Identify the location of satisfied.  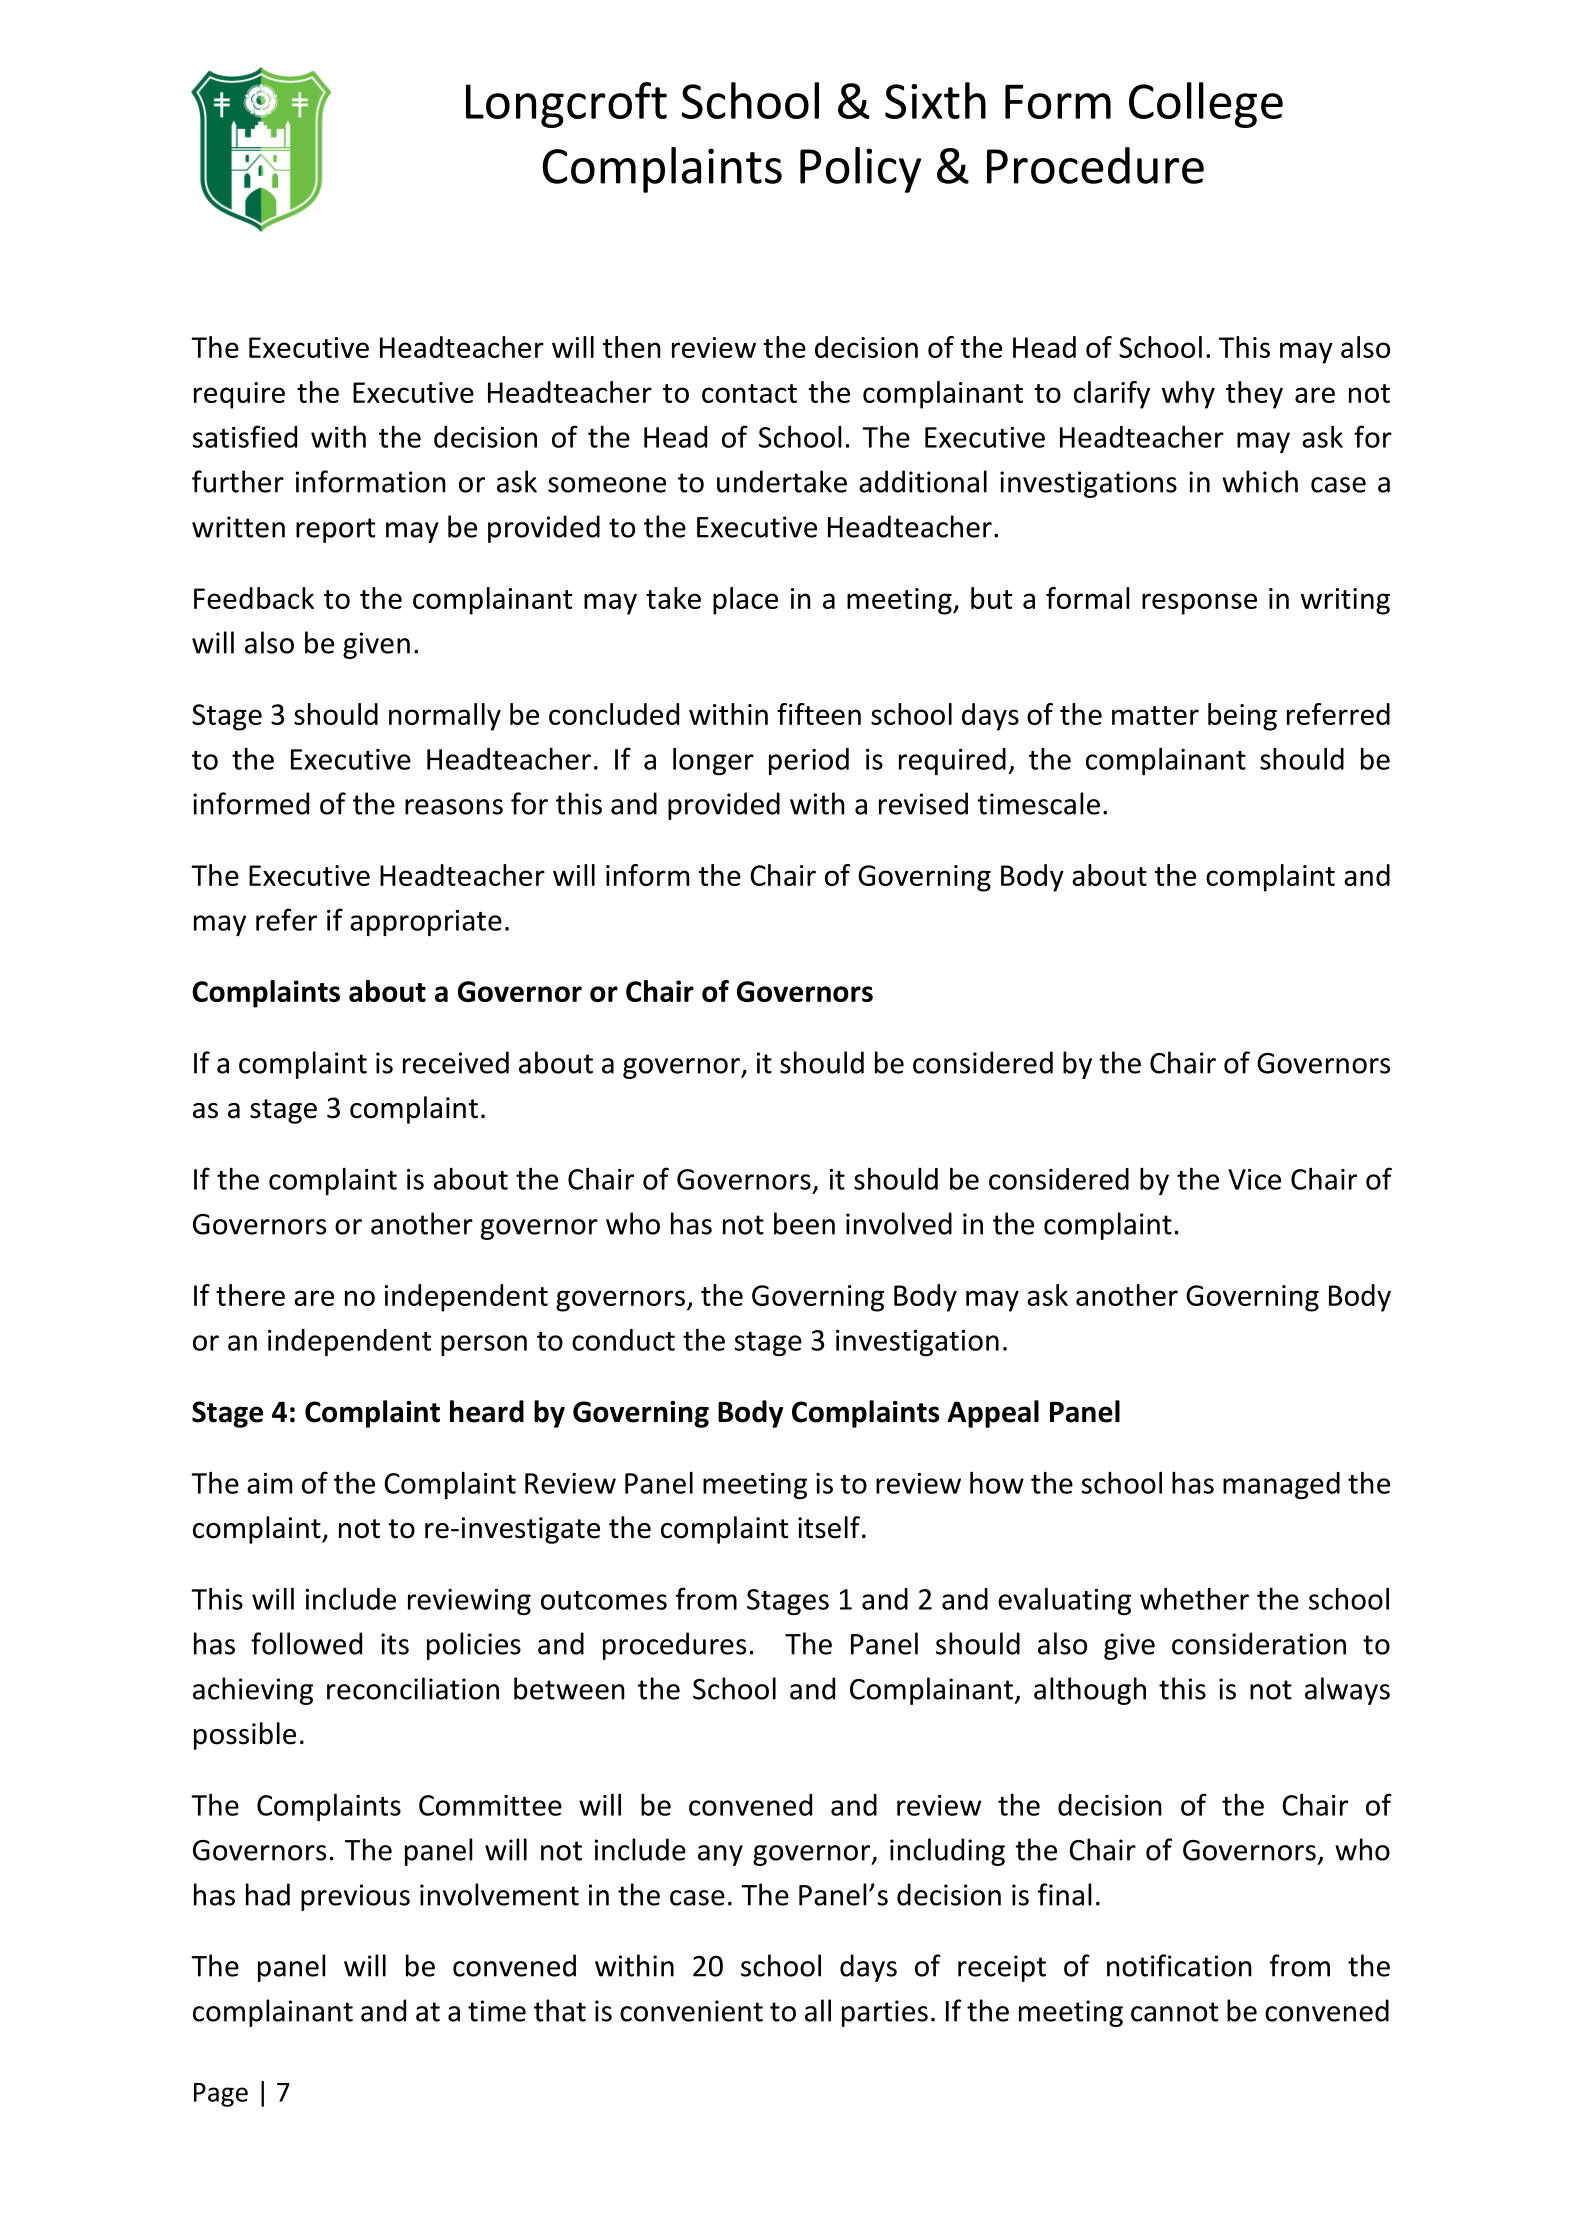
(244, 436).
